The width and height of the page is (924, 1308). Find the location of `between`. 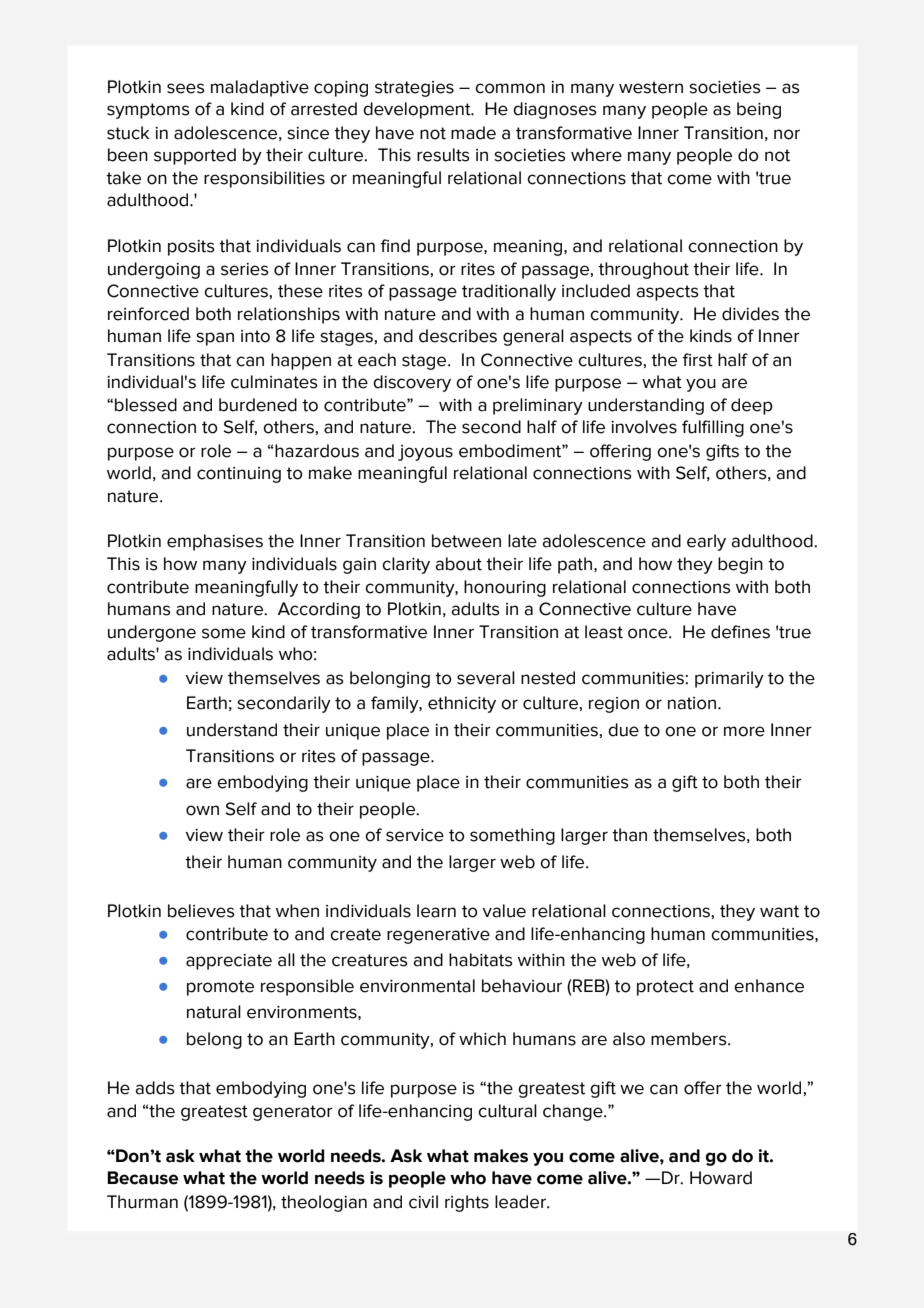

between is located at coordinates (466, 541).
